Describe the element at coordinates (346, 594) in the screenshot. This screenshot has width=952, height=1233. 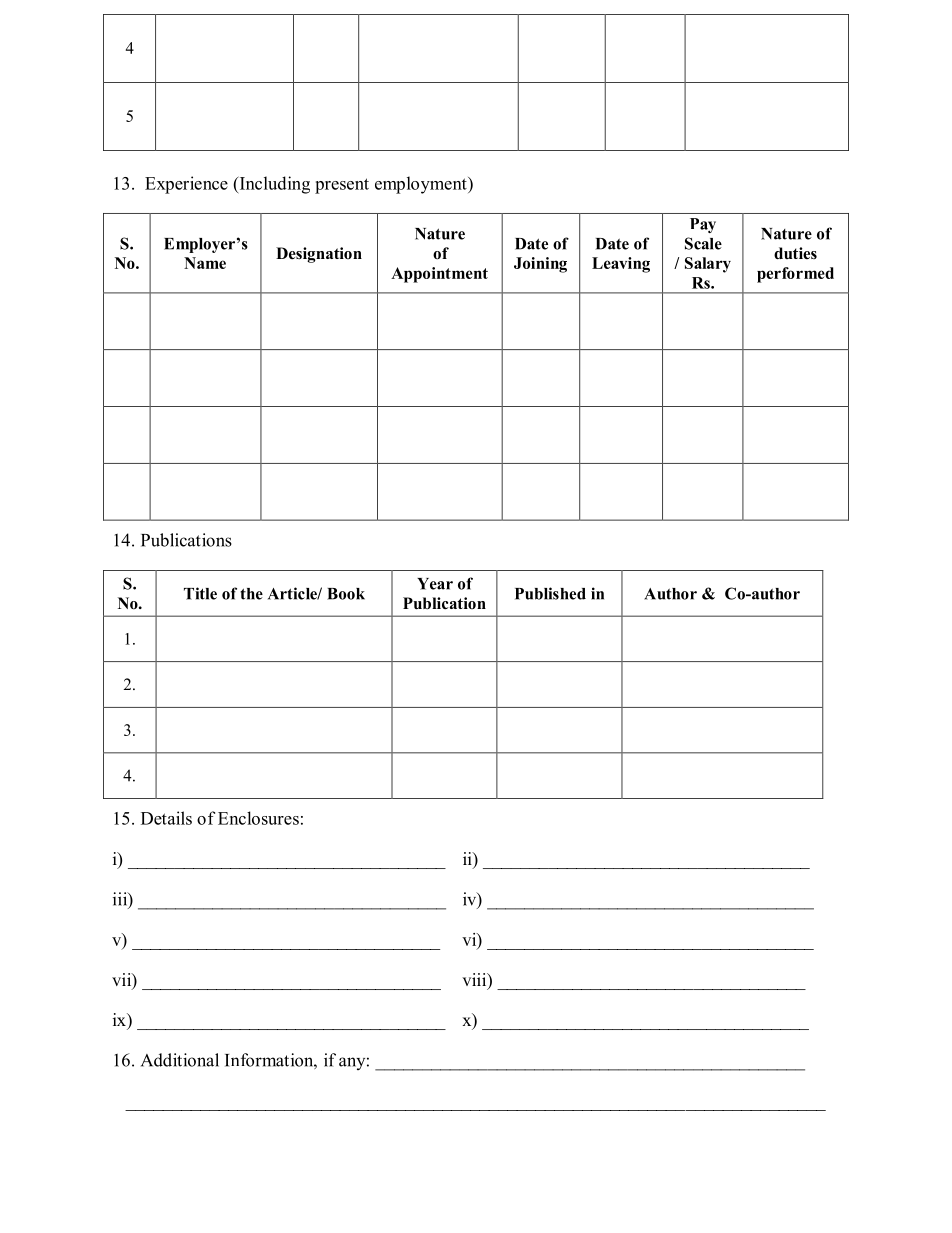
I see `Book` at that location.
